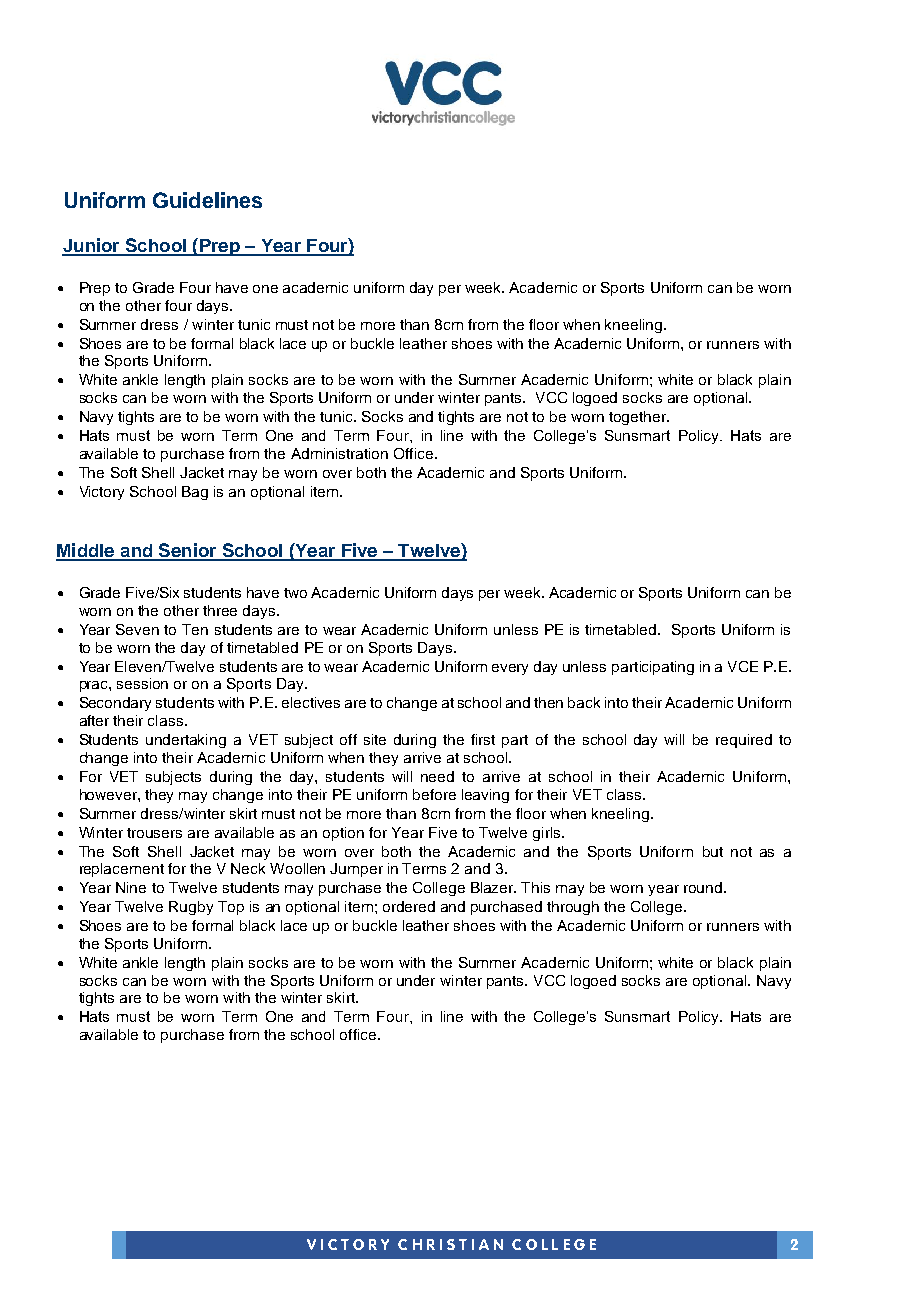 This screenshot has height=1308, width=924. What do you see at coordinates (339, 453) in the screenshot?
I see `Administration` at bounding box center [339, 453].
